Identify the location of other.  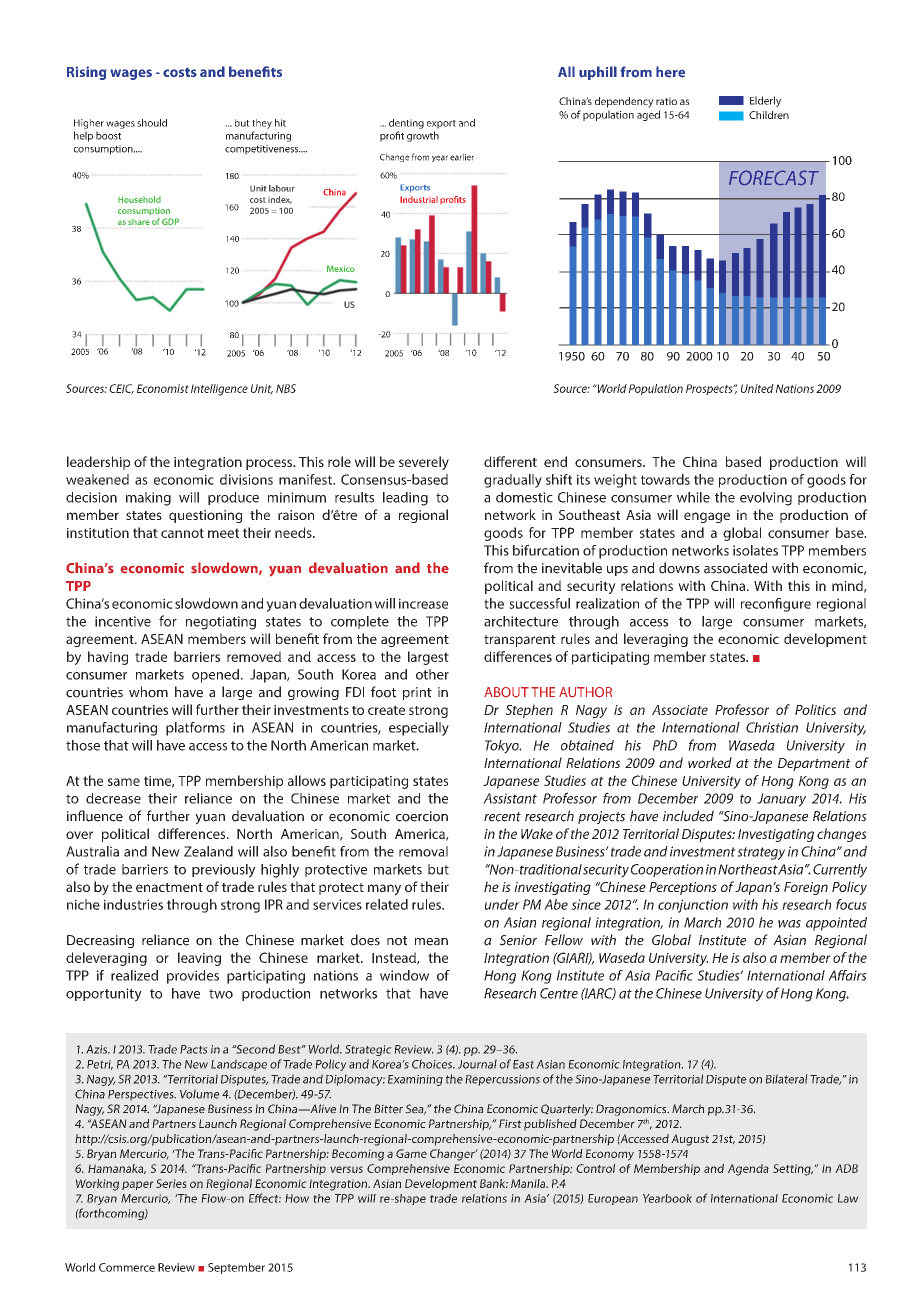
(432, 674).
